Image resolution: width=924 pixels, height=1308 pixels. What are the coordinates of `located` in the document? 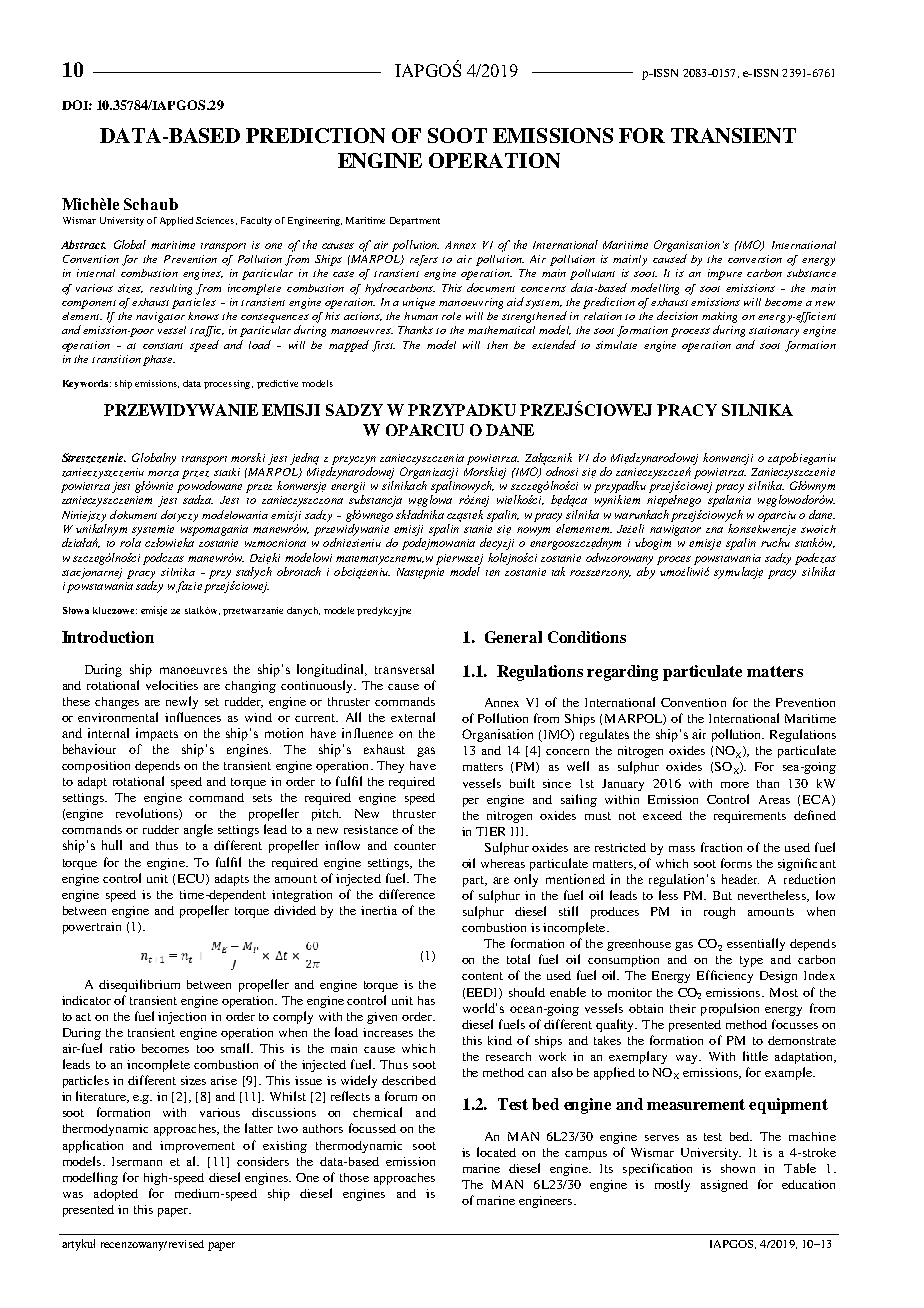 It's located at (496, 1152).
